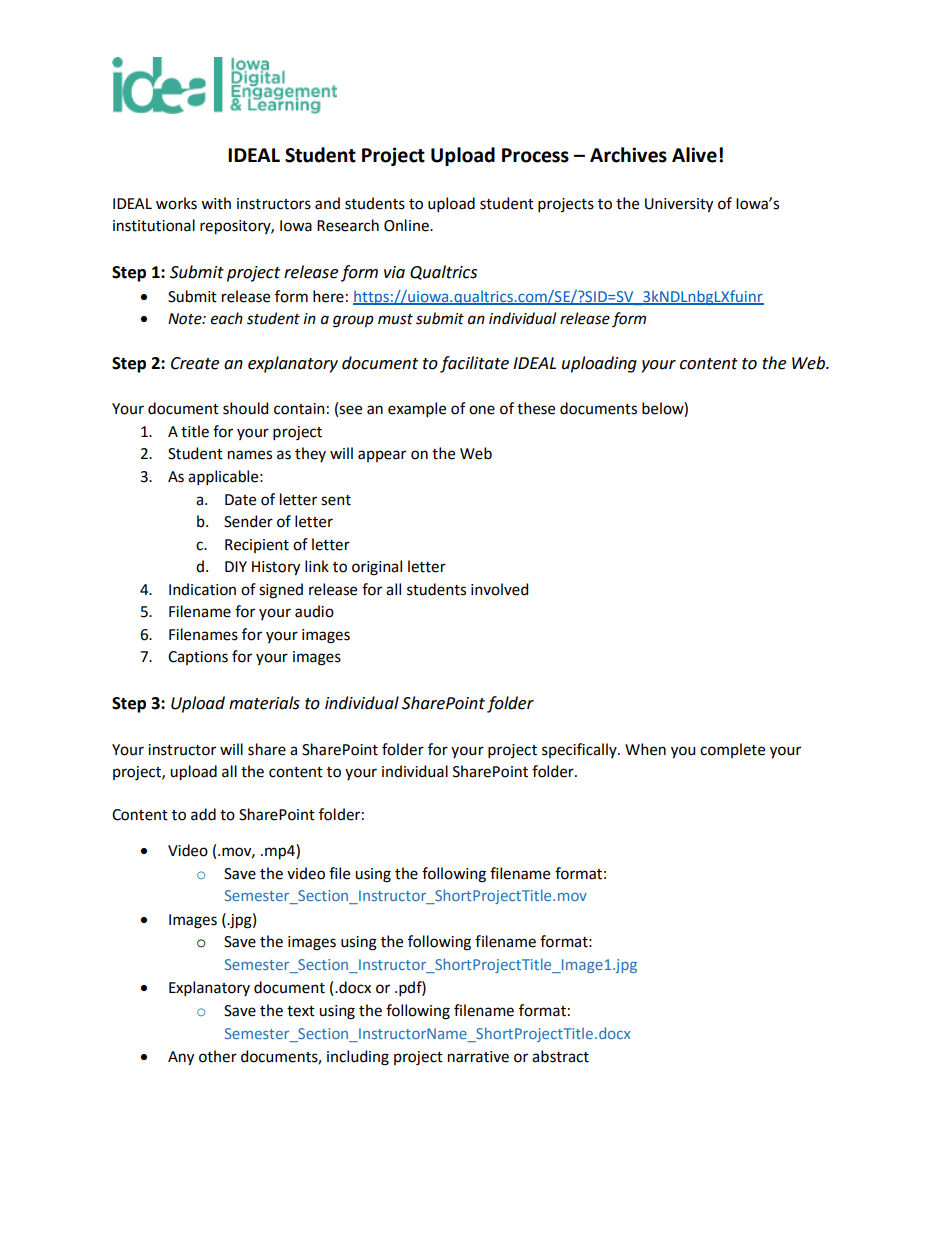 Image resolution: width=952 pixels, height=1233 pixels. I want to click on abstract, so click(560, 1056).
